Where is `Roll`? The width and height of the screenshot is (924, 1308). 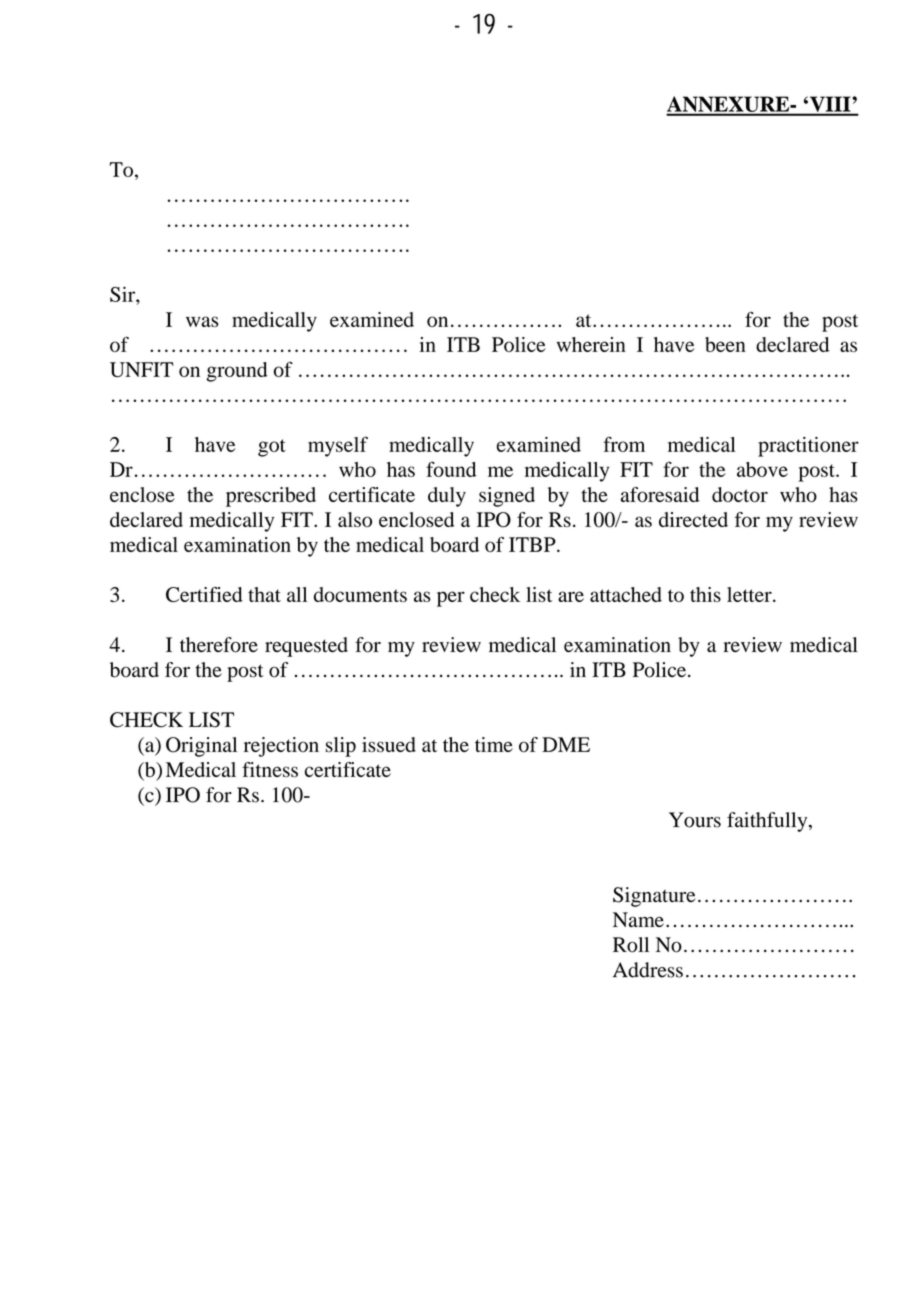 Roll is located at coordinates (631, 945).
